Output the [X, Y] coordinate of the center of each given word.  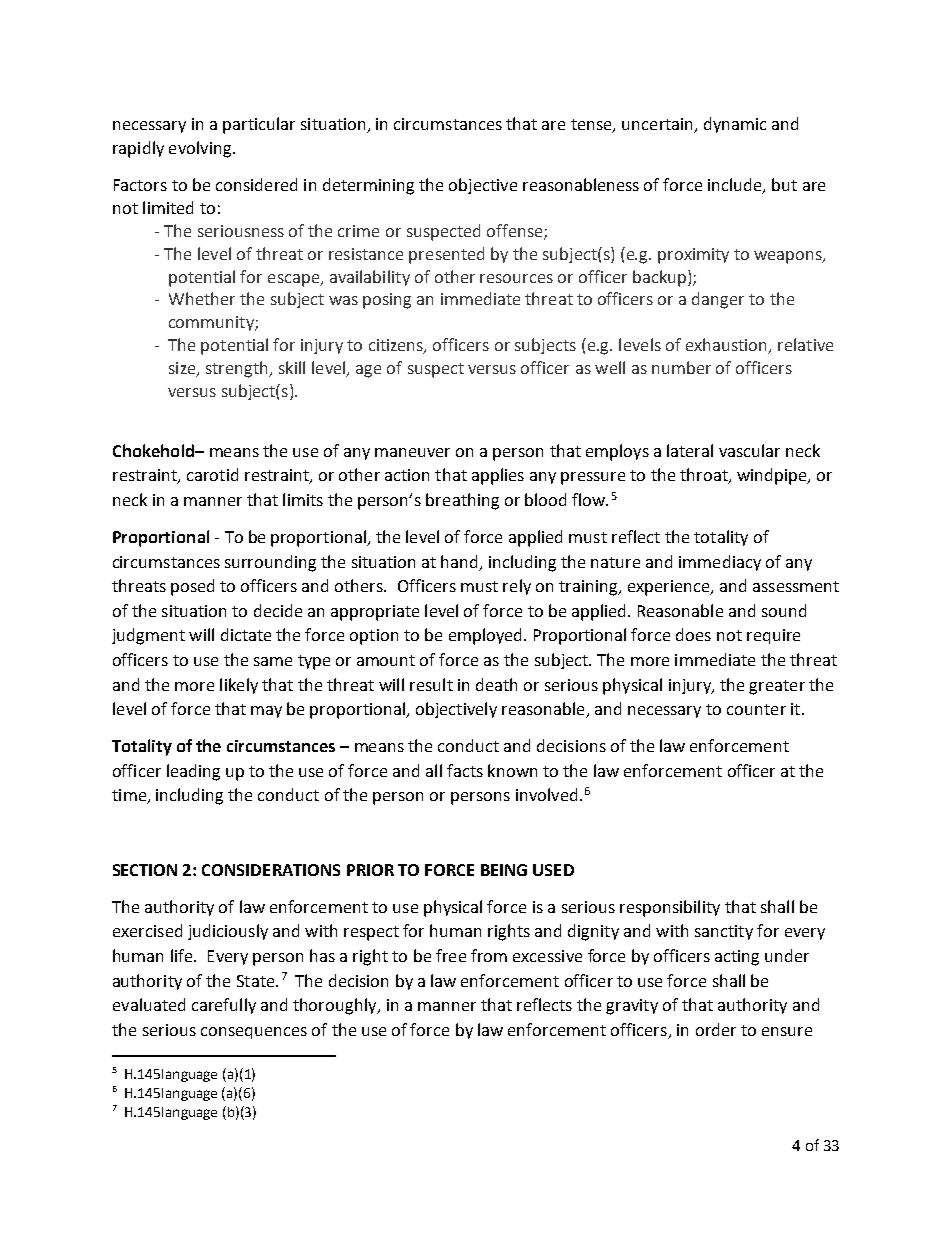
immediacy [720, 563]
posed [192, 587]
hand [459, 561]
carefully [224, 1006]
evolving [201, 149]
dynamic [735, 125]
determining [368, 186]
